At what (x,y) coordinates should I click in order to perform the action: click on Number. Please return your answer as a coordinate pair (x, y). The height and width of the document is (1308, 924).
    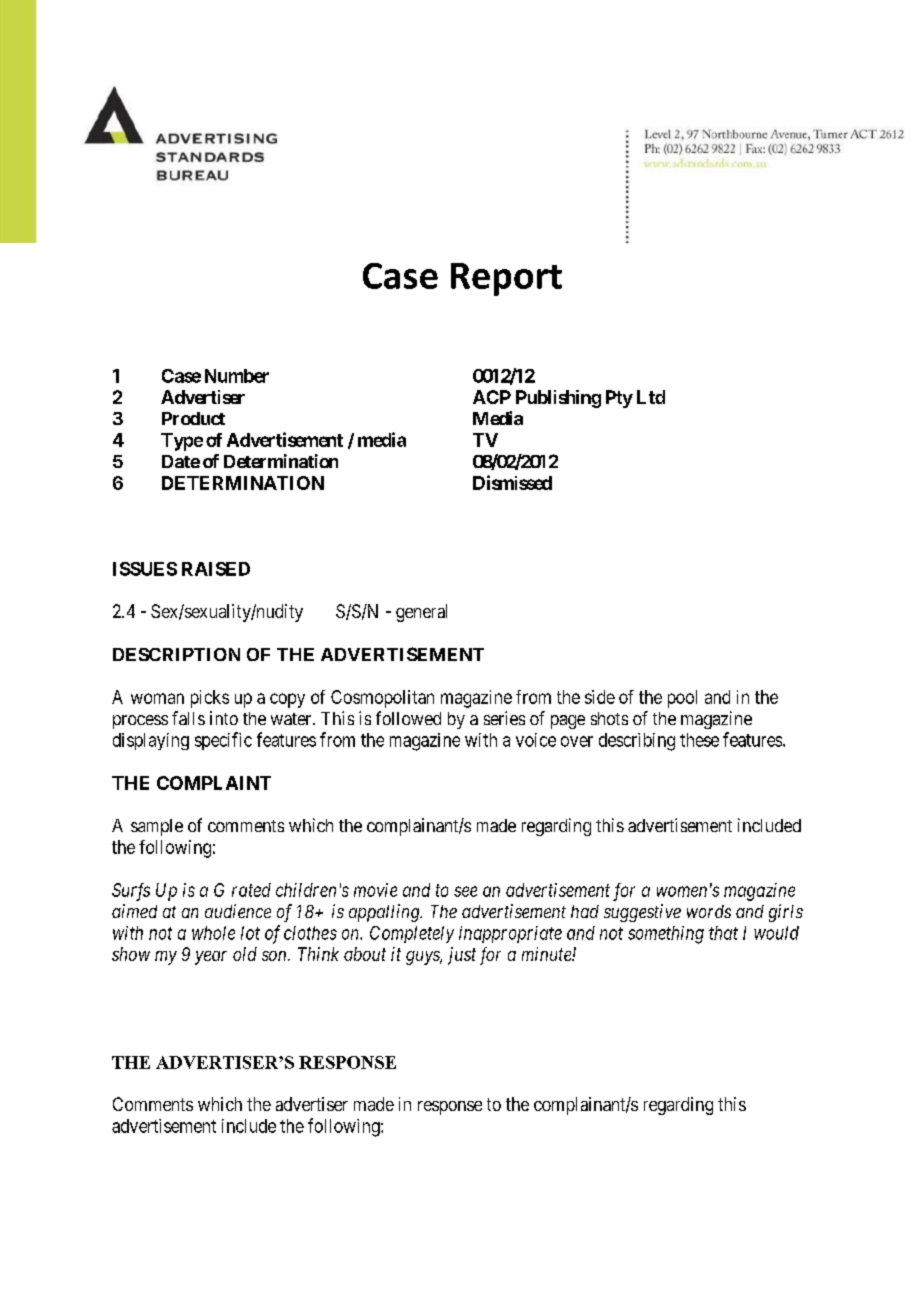
    Looking at the image, I should click on (237, 376).
